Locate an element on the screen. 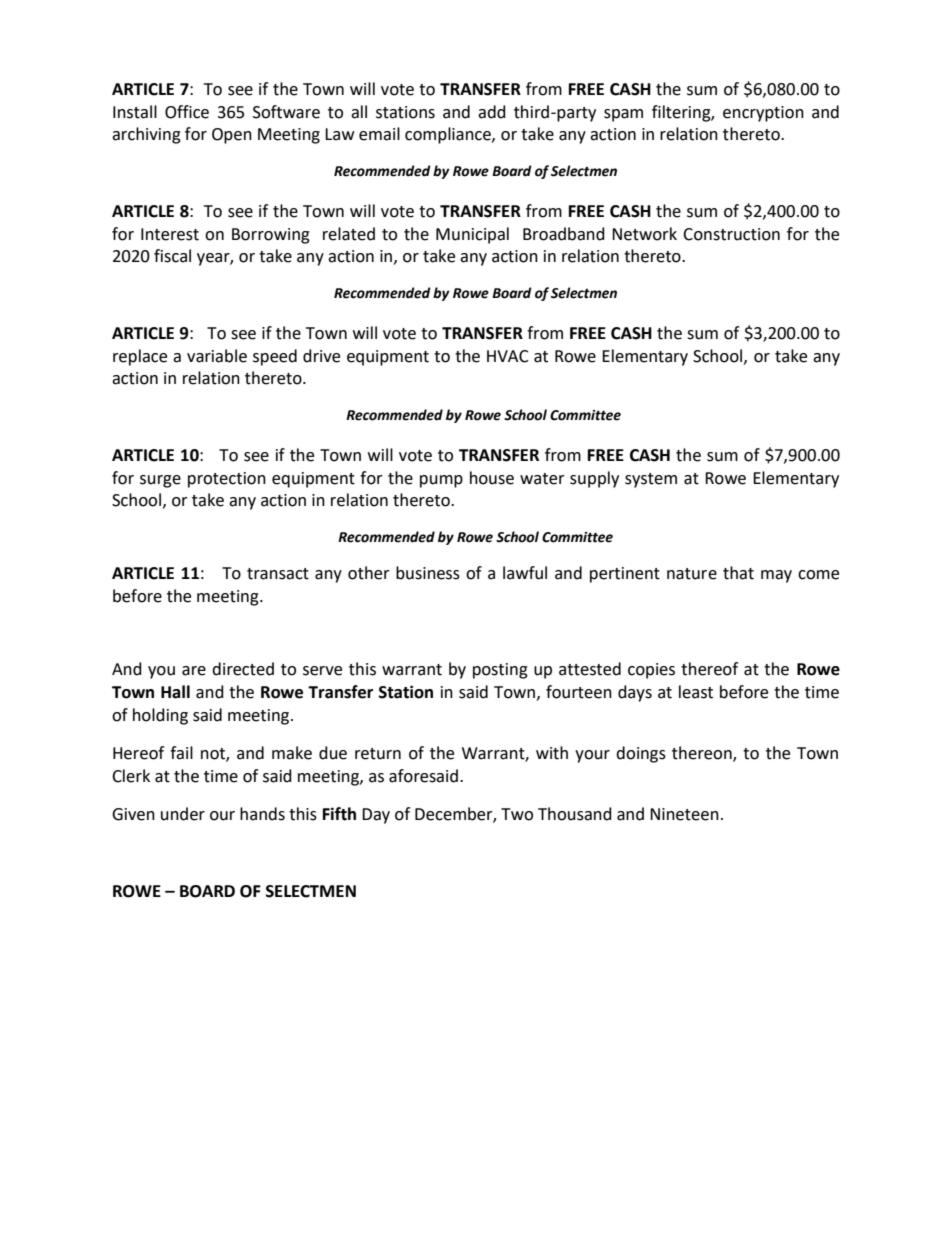 This screenshot has height=1233, width=952. compliance is located at coordinates (449, 135).
